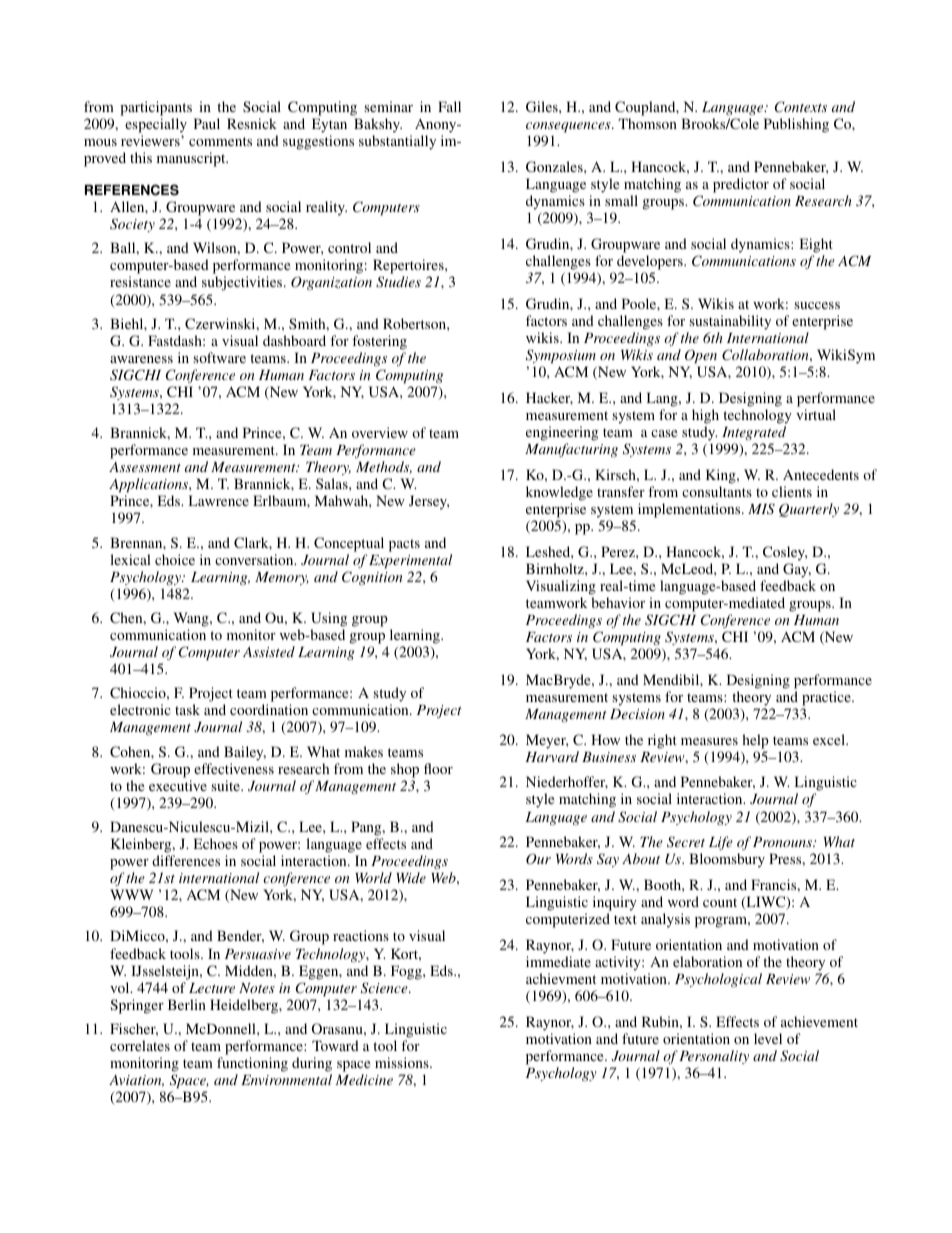 This screenshot has width=952, height=1233. What do you see at coordinates (561, 356) in the screenshot?
I see `Symposium` at bounding box center [561, 356].
